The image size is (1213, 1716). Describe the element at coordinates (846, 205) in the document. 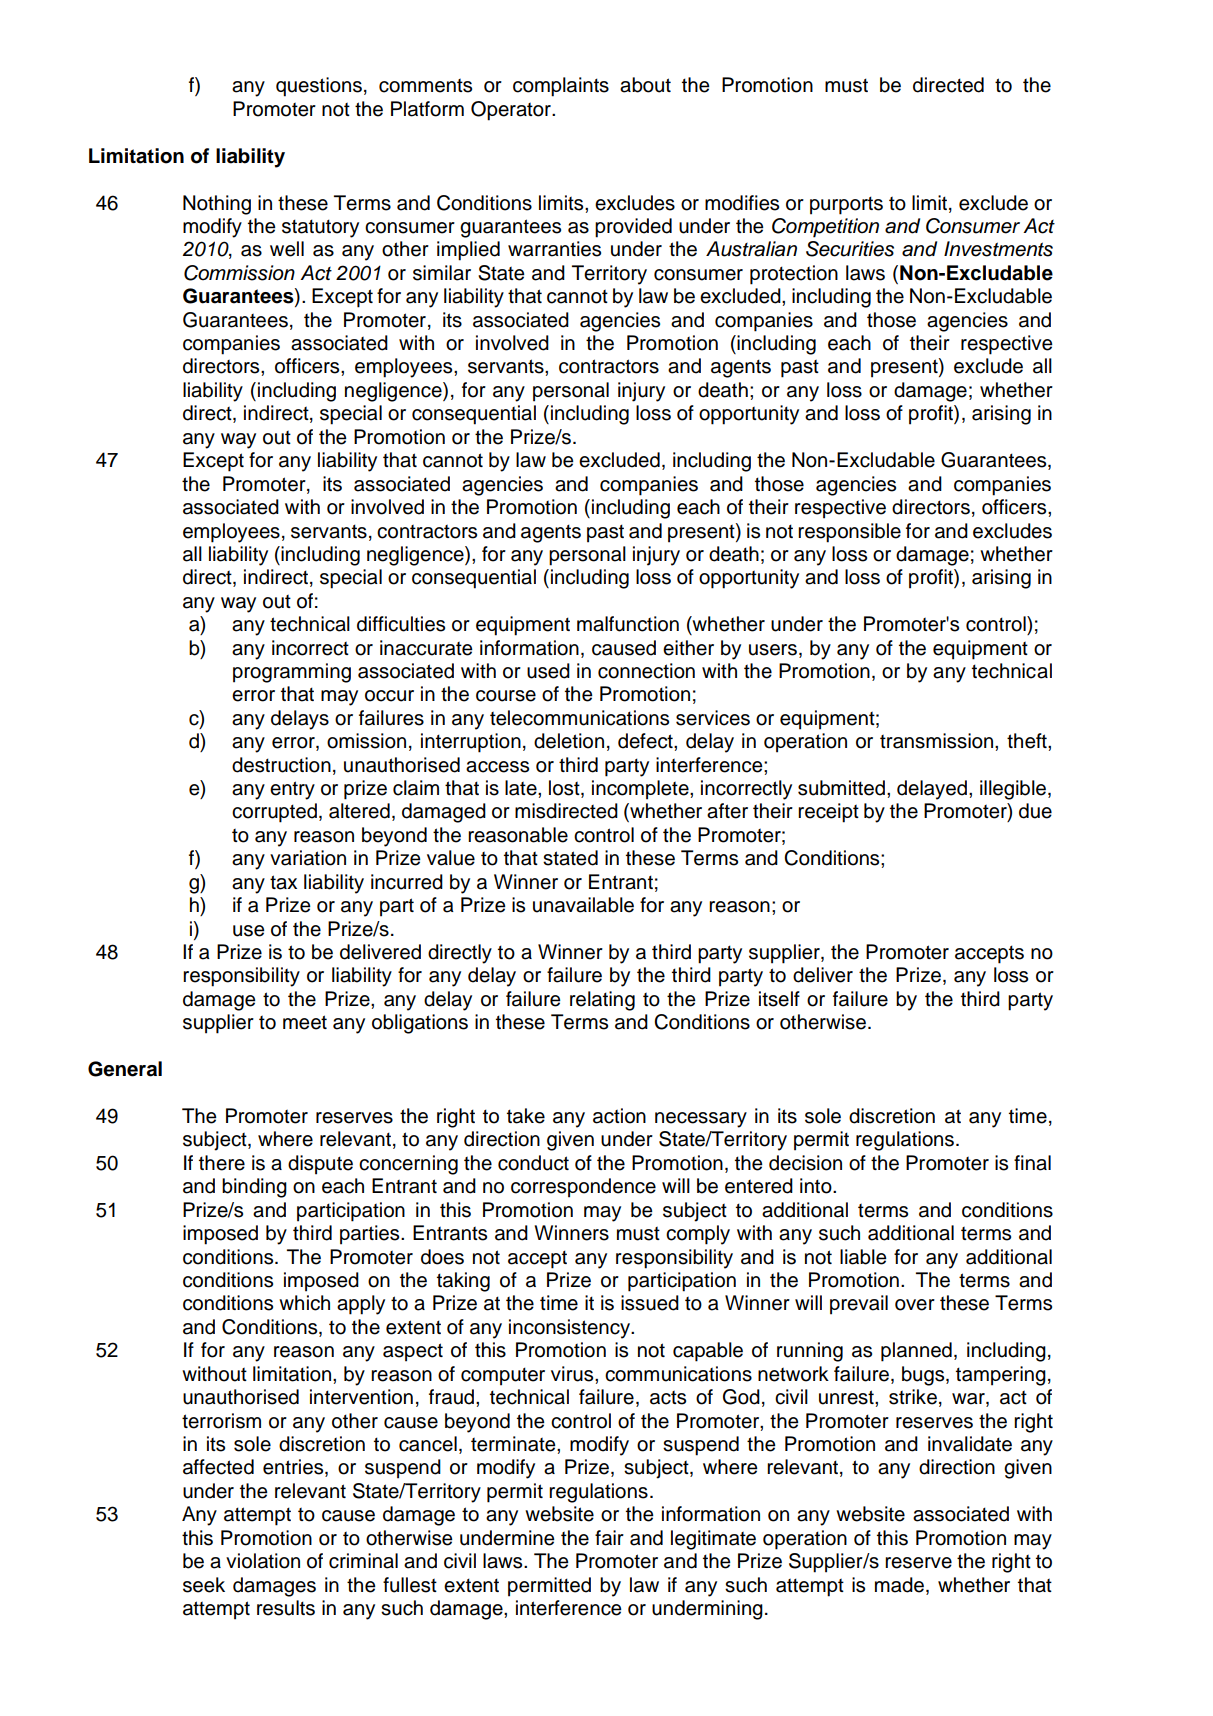

I see `purports` at that location.
